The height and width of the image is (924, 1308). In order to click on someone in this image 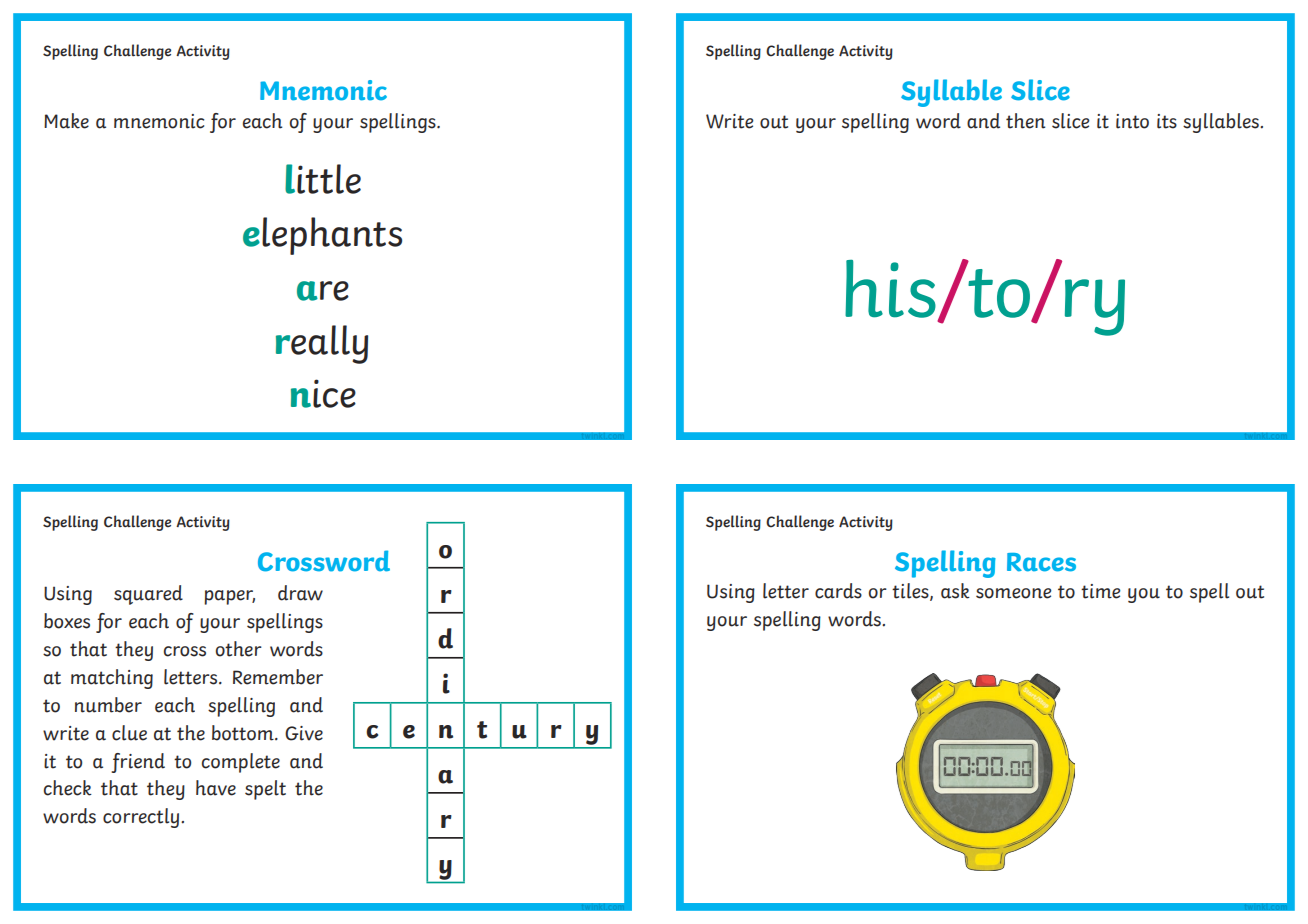, I will do `click(1013, 593)`.
